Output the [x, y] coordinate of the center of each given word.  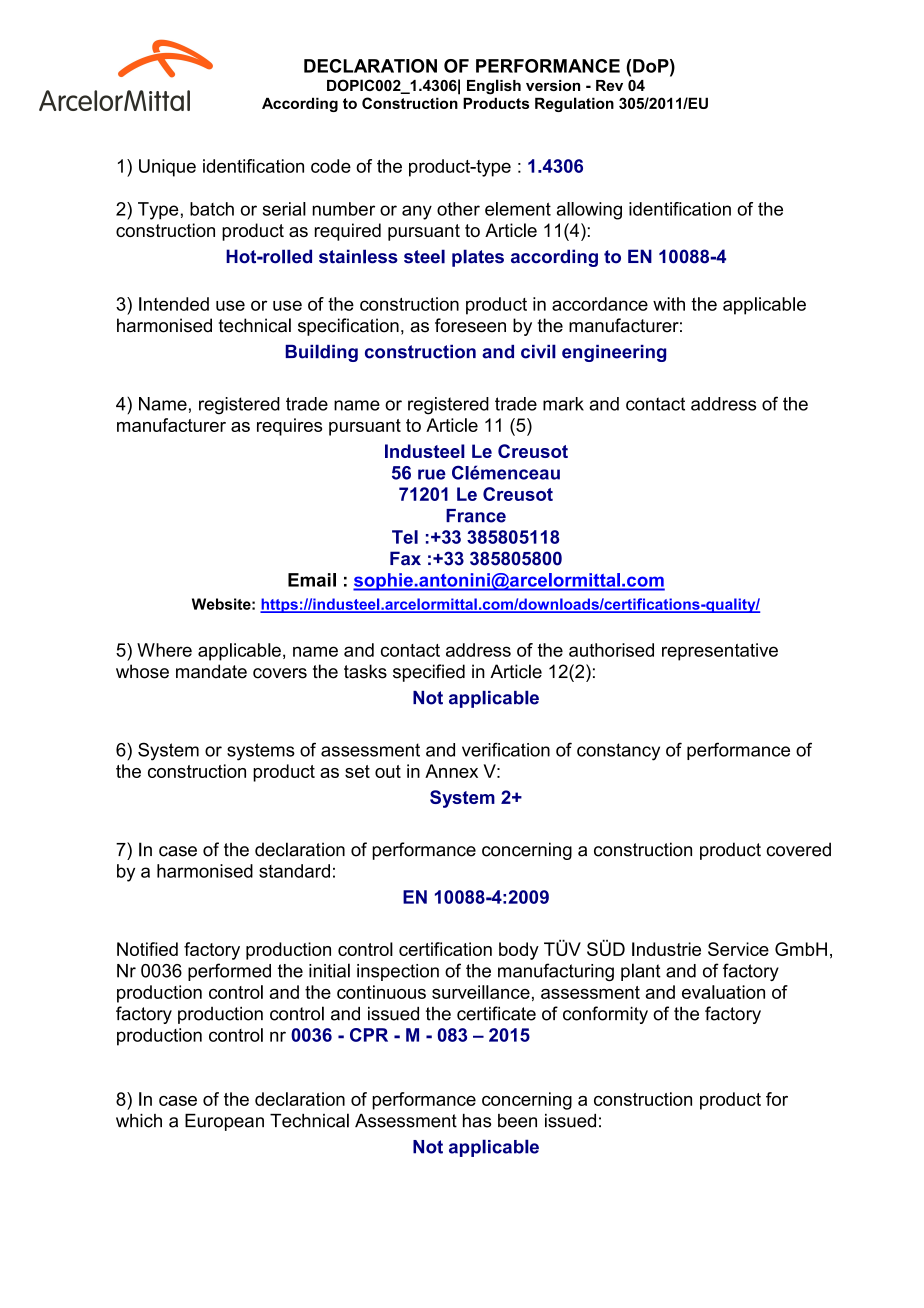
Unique [167, 168]
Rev [609, 85]
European [224, 1122]
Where [164, 650]
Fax [405, 558]
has [477, 1121]
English [494, 87]
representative [720, 652]
